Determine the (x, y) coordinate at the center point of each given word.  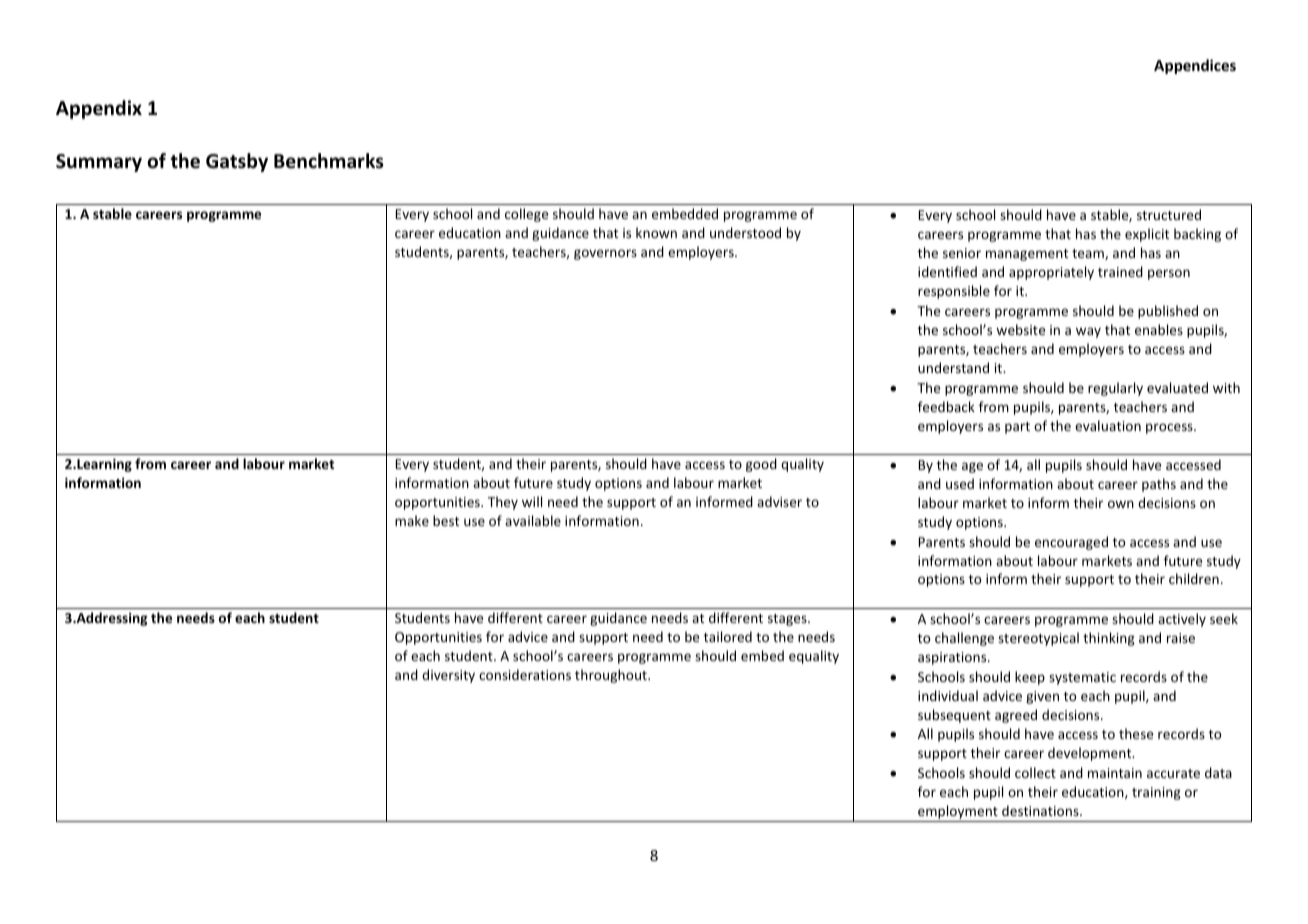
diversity (448, 676)
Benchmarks (329, 161)
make (412, 520)
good (761, 465)
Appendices (1195, 66)
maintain (1115, 773)
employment (958, 813)
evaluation (1108, 425)
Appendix (99, 109)
